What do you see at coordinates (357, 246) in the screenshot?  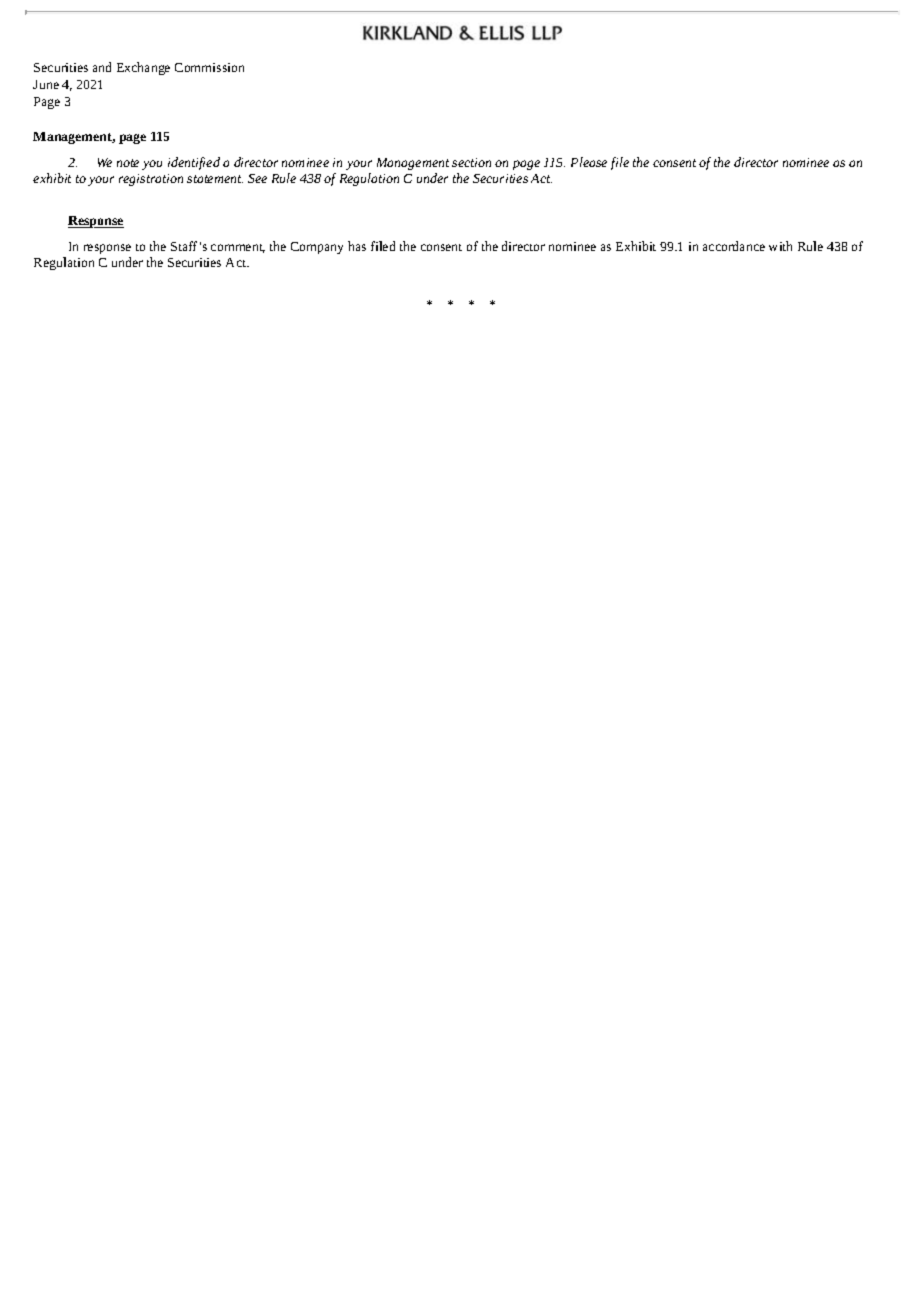 I see `has` at bounding box center [357, 246].
